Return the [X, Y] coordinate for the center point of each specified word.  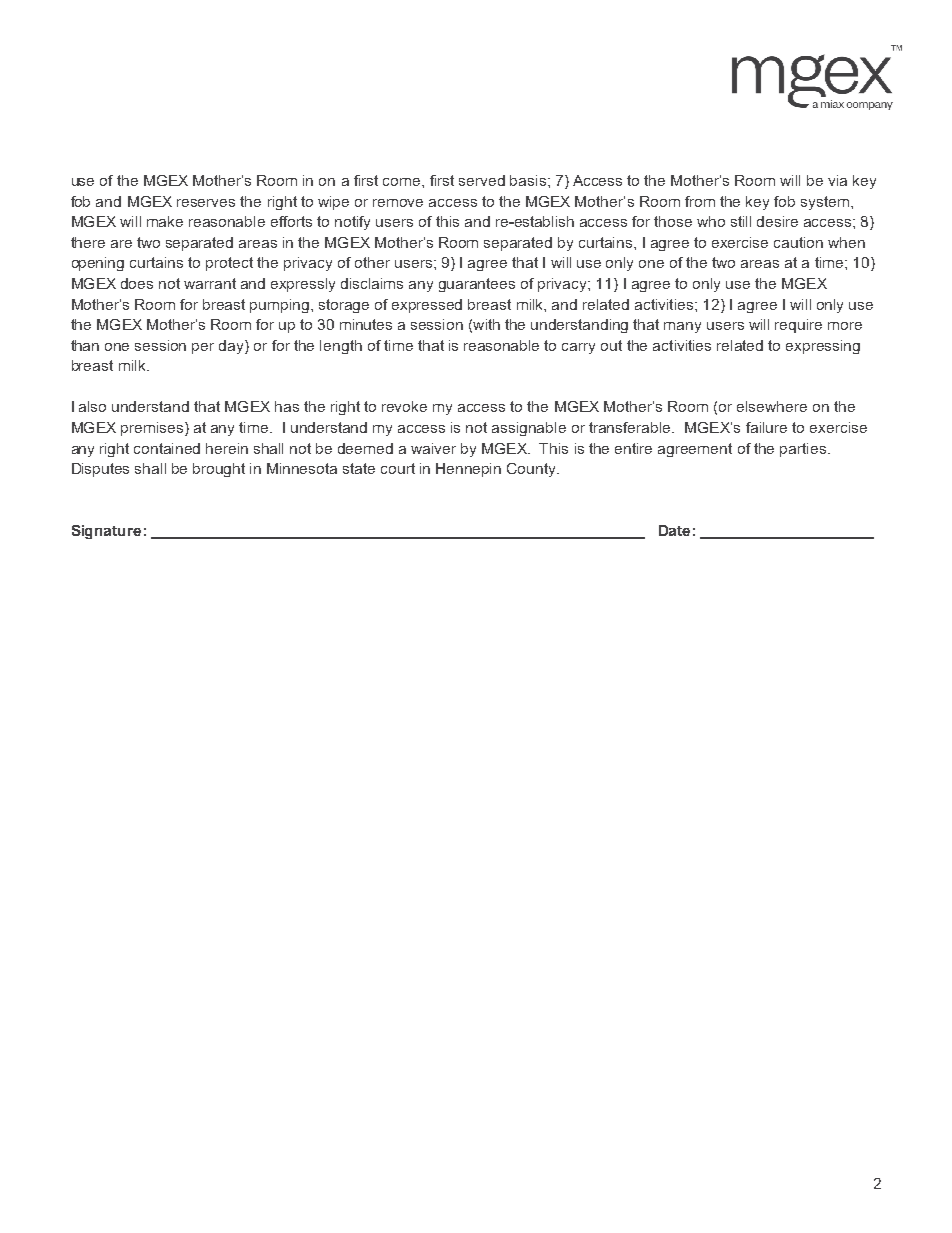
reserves [206, 203]
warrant [210, 283]
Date [674, 530]
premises [152, 429]
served [482, 180]
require [798, 326]
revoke [404, 406]
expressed [427, 306]
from [700, 201]
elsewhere [772, 406]
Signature [106, 532]
